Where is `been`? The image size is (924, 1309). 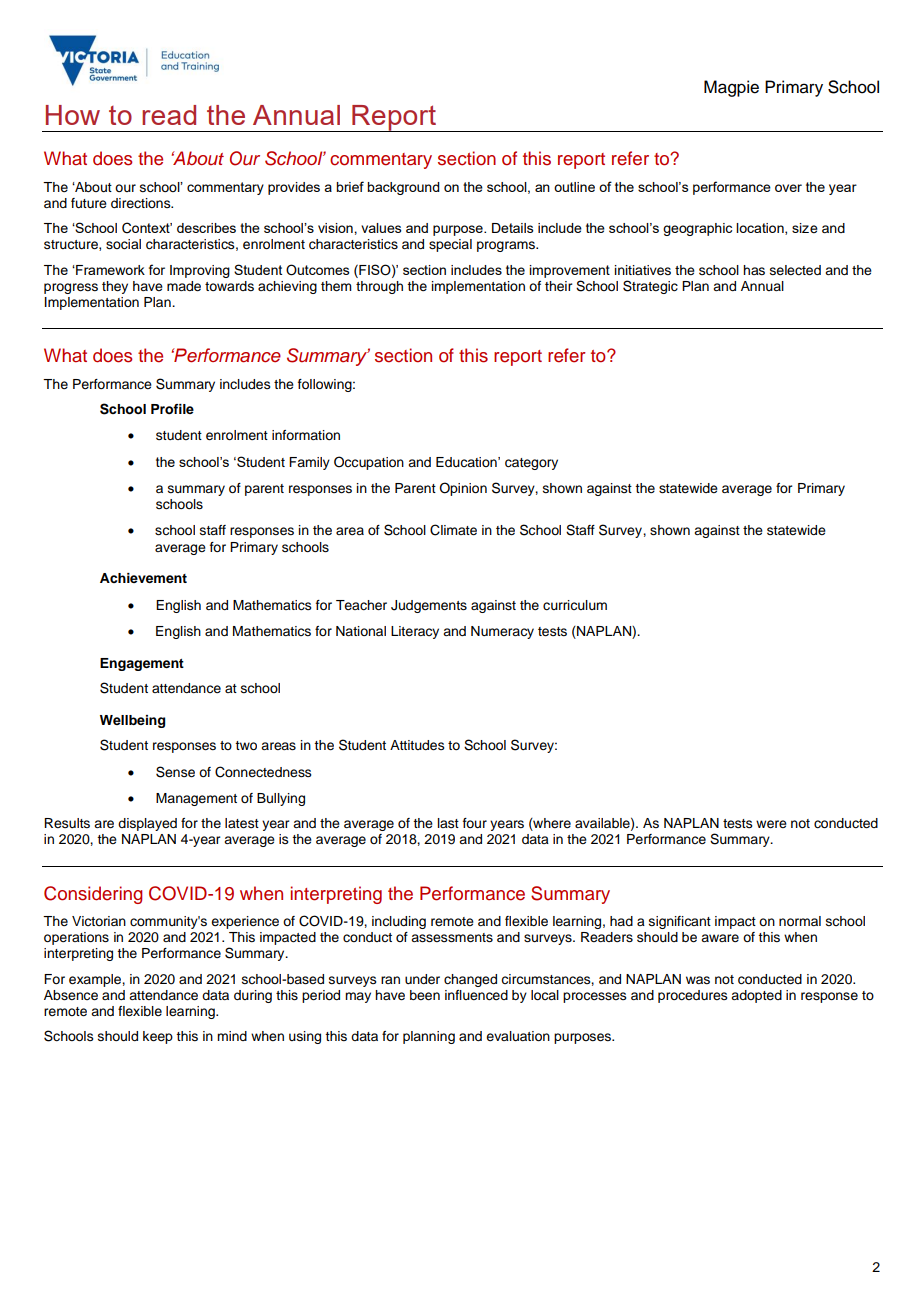
been is located at coordinates (425, 995).
